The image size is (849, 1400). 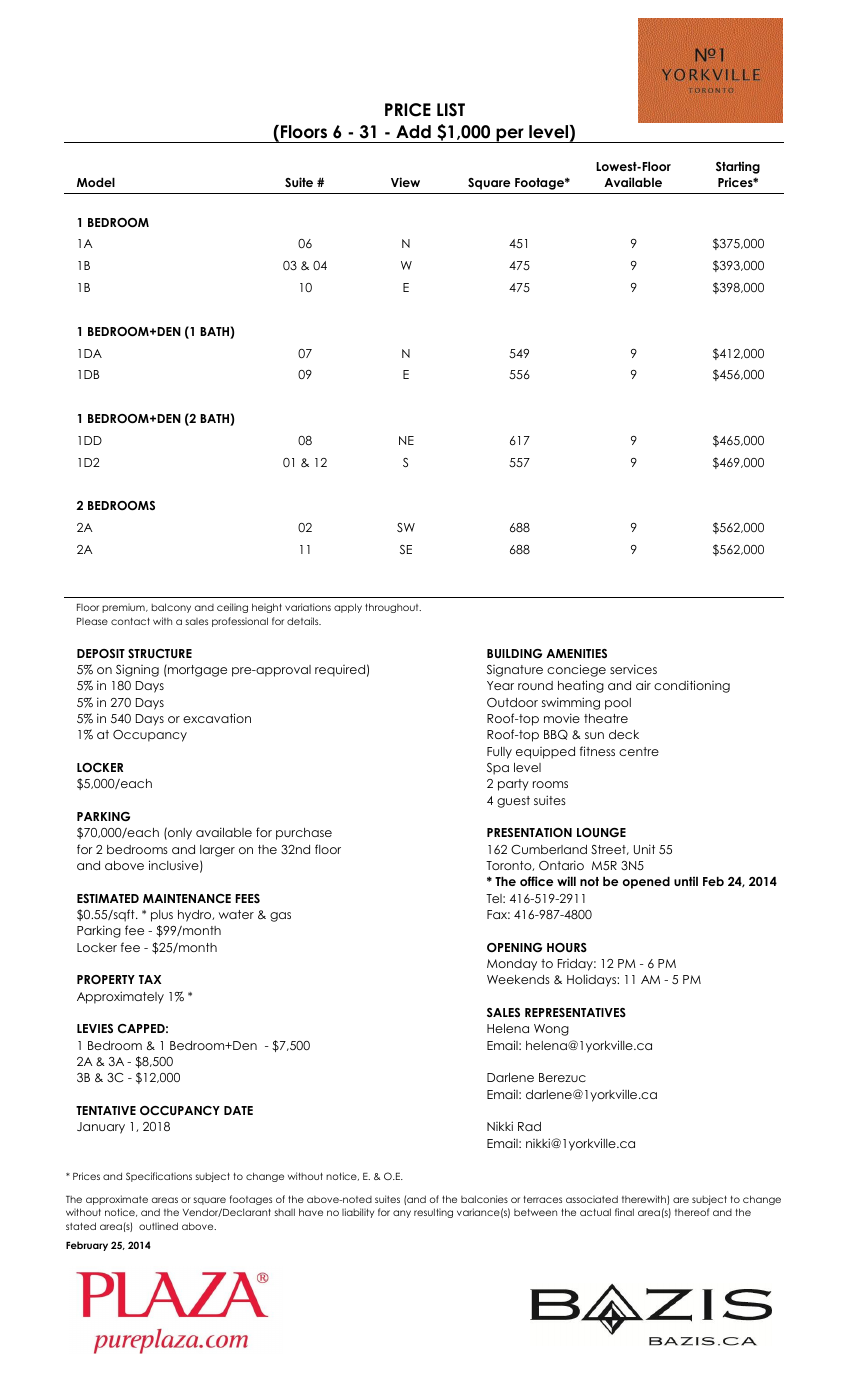 I want to click on OPENING, so click(x=514, y=947).
